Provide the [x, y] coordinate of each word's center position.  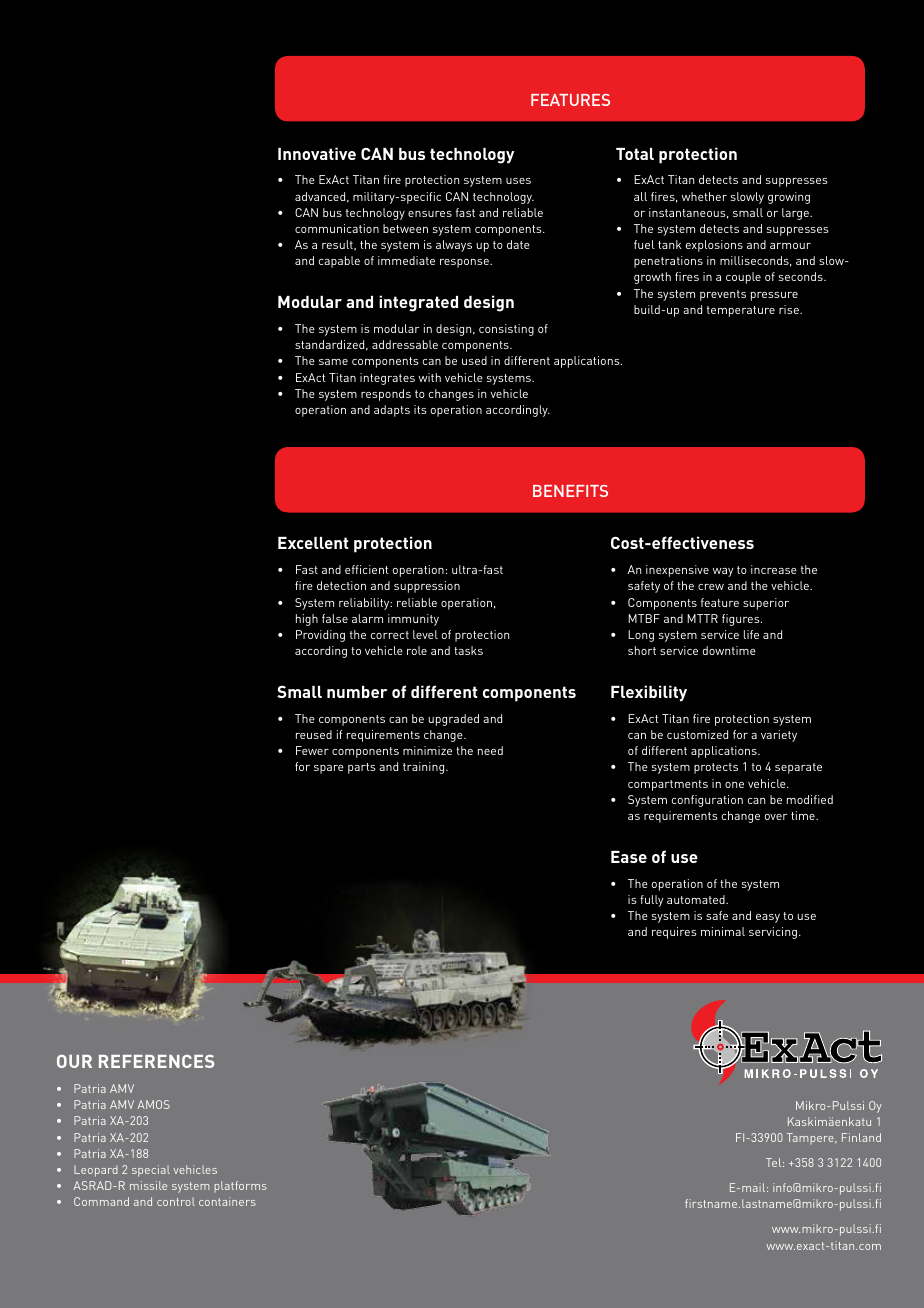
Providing [320, 636]
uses [518, 181]
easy [768, 918]
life [751, 634]
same [333, 362]
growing [789, 198]
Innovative [317, 153]
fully [651, 901]
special [151, 1171]
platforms [240, 1186]
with [430, 377]
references [156, 1061]
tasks [468, 650]
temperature [741, 311]
